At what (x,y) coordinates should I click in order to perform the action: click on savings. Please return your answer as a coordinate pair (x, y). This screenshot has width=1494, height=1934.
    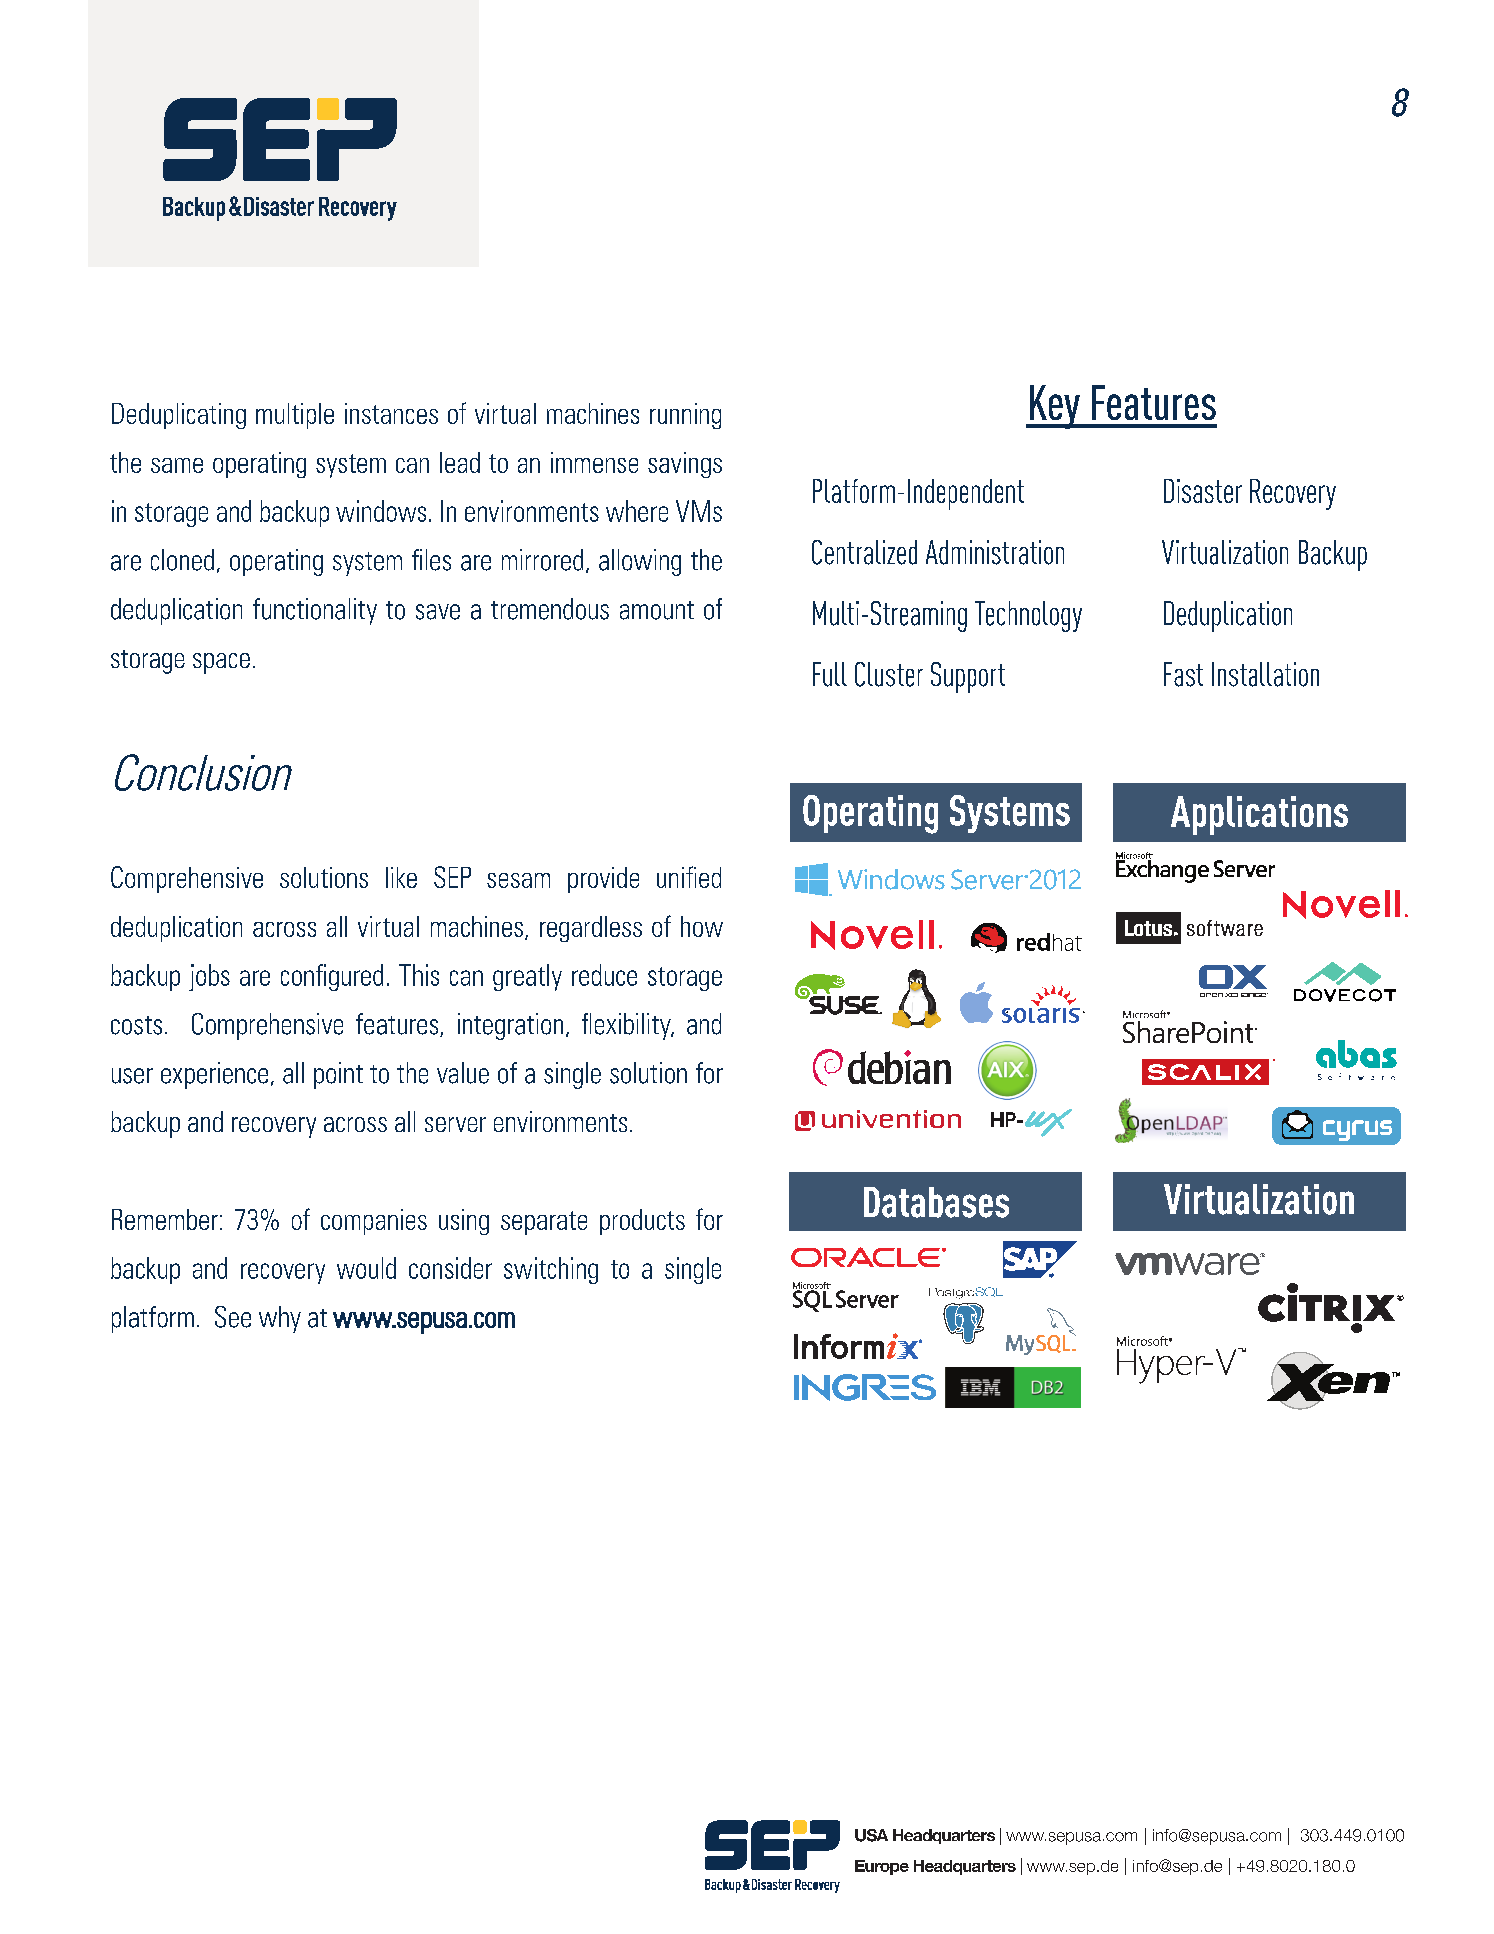
    Looking at the image, I should click on (685, 465).
